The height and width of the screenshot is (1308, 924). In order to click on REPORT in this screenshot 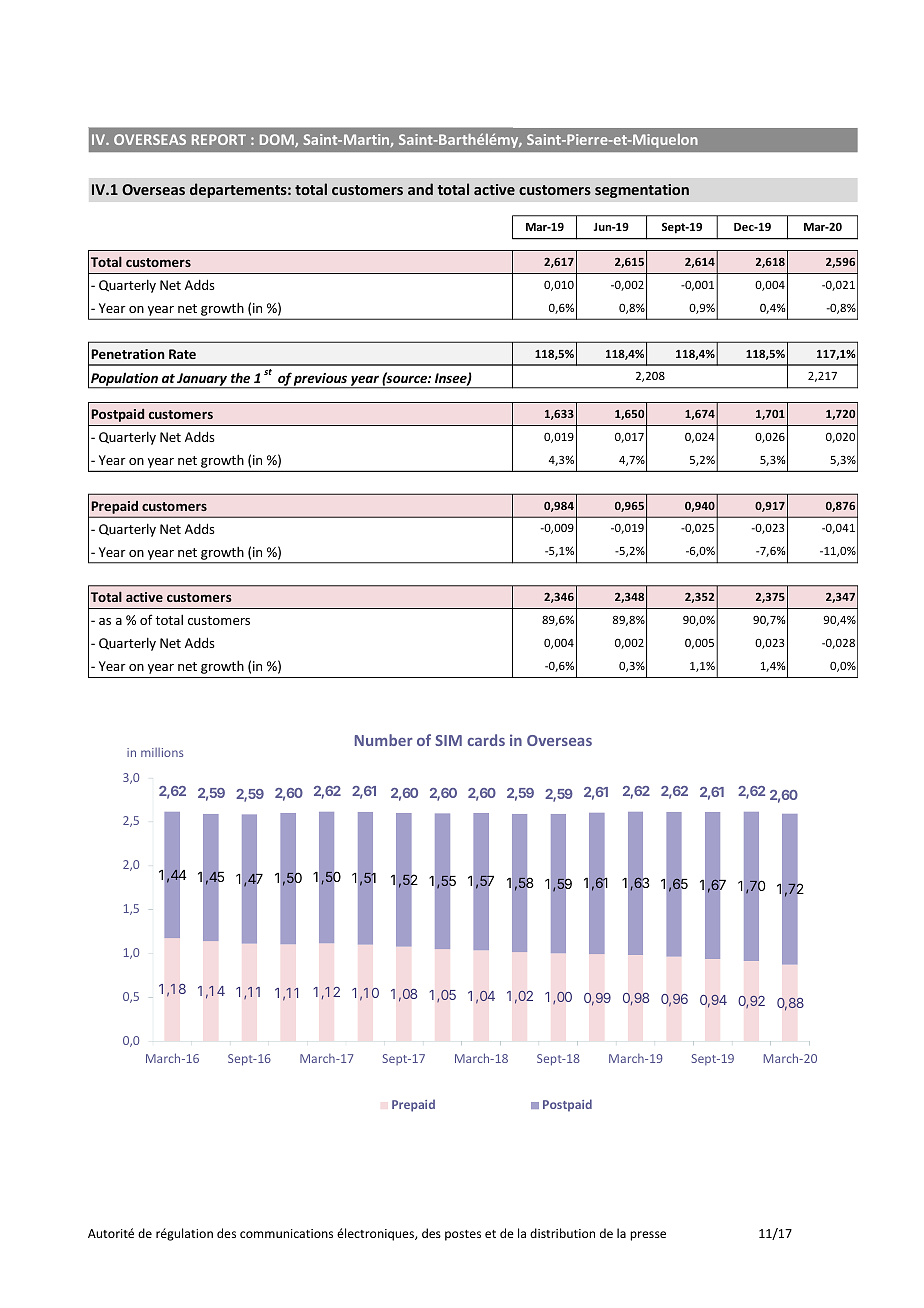, I will do `click(219, 139)`.
